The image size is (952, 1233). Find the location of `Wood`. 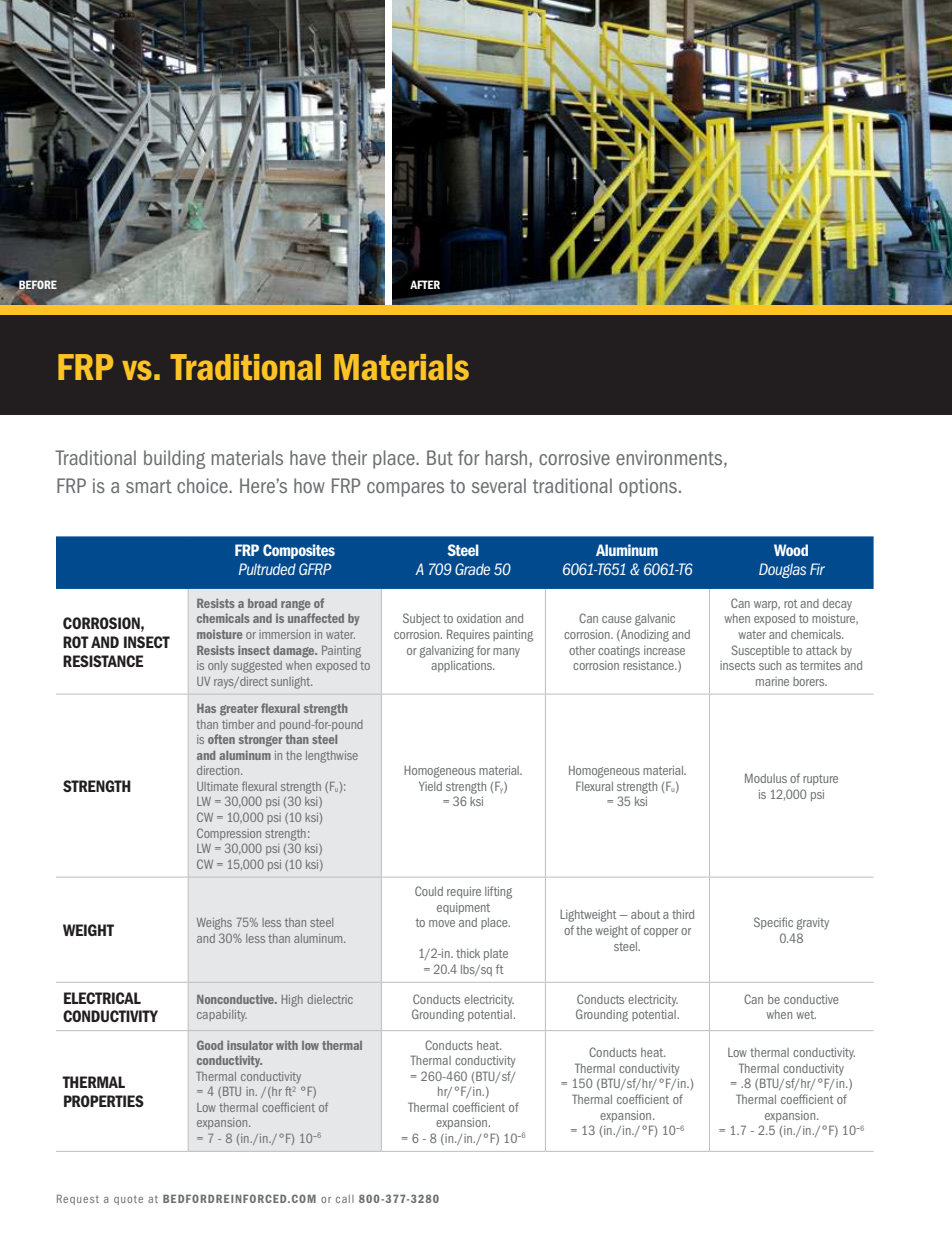

Wood is located at coordinates (791, 550).
